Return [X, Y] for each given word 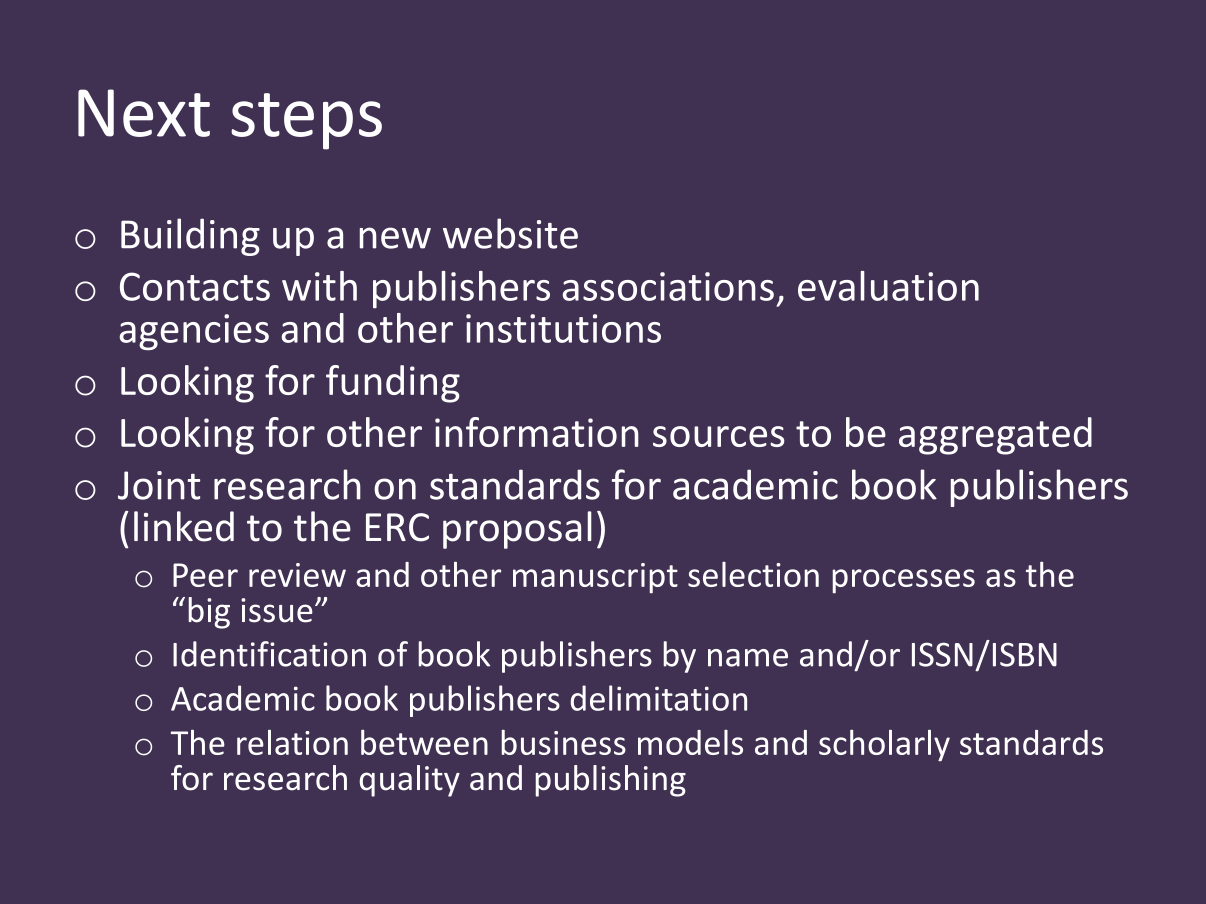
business [564, 742]
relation [292, 742]
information [537, 432]
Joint [159, 485]
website [510, 233]
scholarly [884, 746]
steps [306, 121]
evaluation [888, 286]
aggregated [995, 436]
